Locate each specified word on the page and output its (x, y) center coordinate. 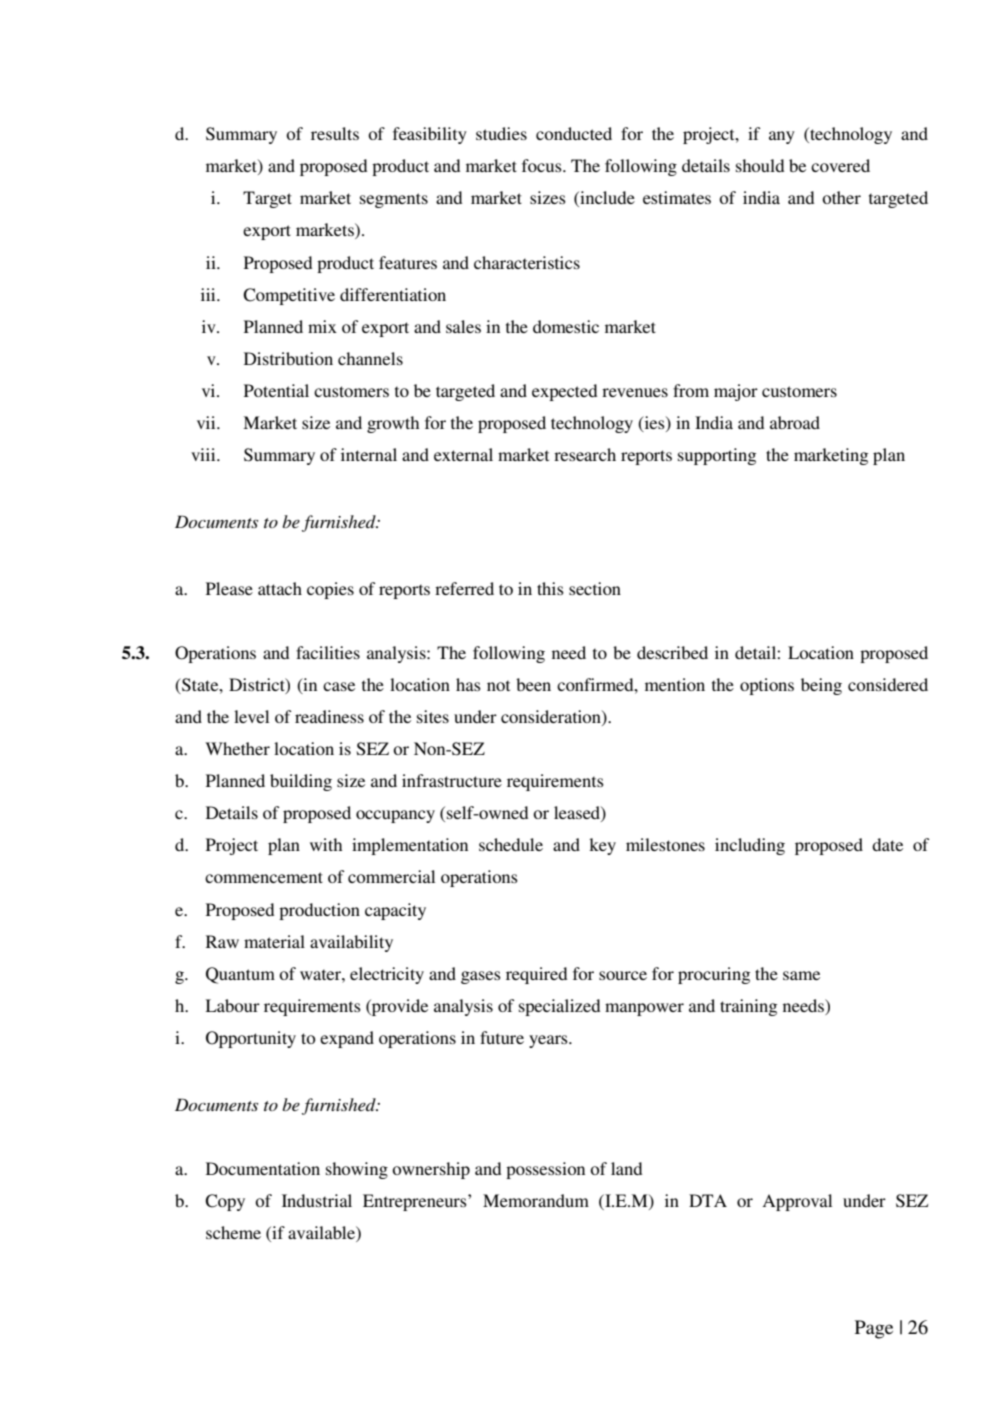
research (585, 454)
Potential (276, 390)
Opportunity (251, 1039)
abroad (795, 422)
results (335, 133)
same (801, 975)
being (821, 686)
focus (543, 165)
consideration (552, 718)
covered (840, 165)
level (251, 716)
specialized (559, 1007)
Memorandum (536, 1200)
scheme (233, 1232)
